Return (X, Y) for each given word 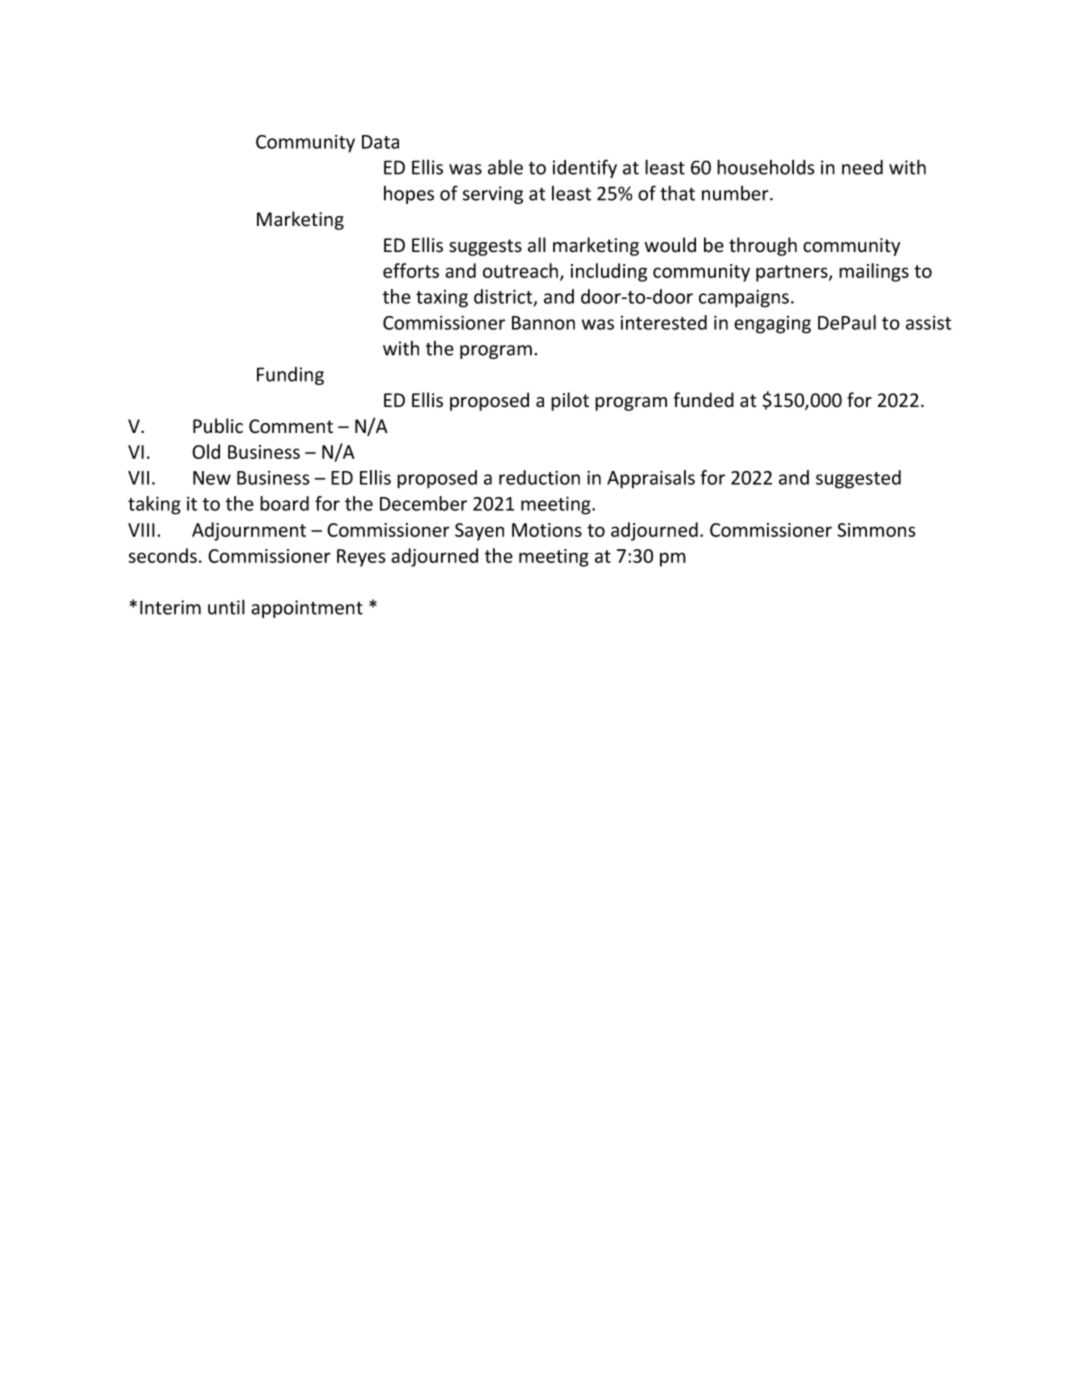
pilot (570, 401)
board (284, 503)
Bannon (543, 323)
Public (218, 426)
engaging (772, 325)
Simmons (876, 530)
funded (704, 400)
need (862, 167)
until (226, 607)
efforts (411, 270)
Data (380, 142)
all (537, 244)
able (505, 167)
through (763, 246)
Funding (290, 376)
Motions (547, 530)
